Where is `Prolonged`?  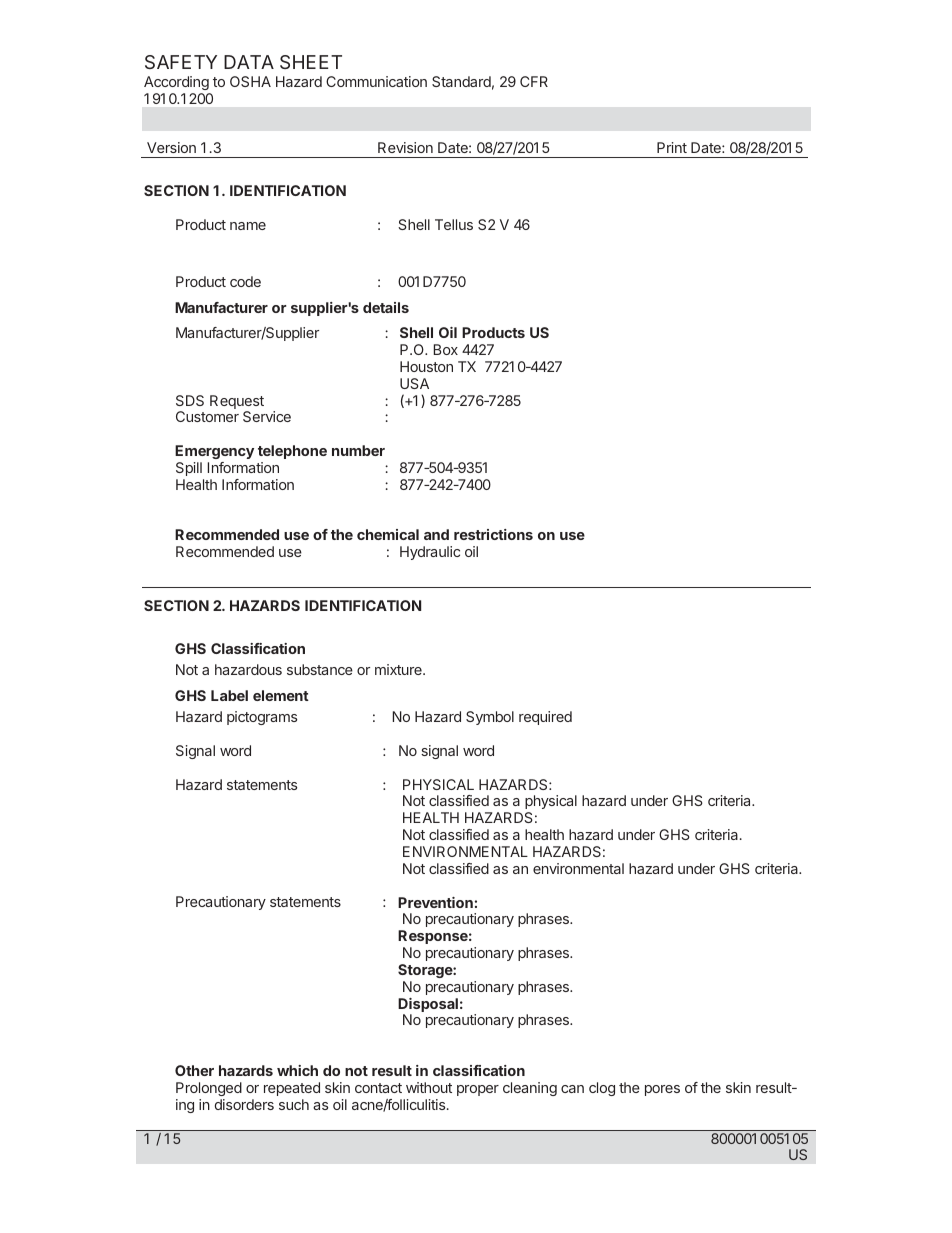 Prolonged is located at coordinates (209, 1089).
